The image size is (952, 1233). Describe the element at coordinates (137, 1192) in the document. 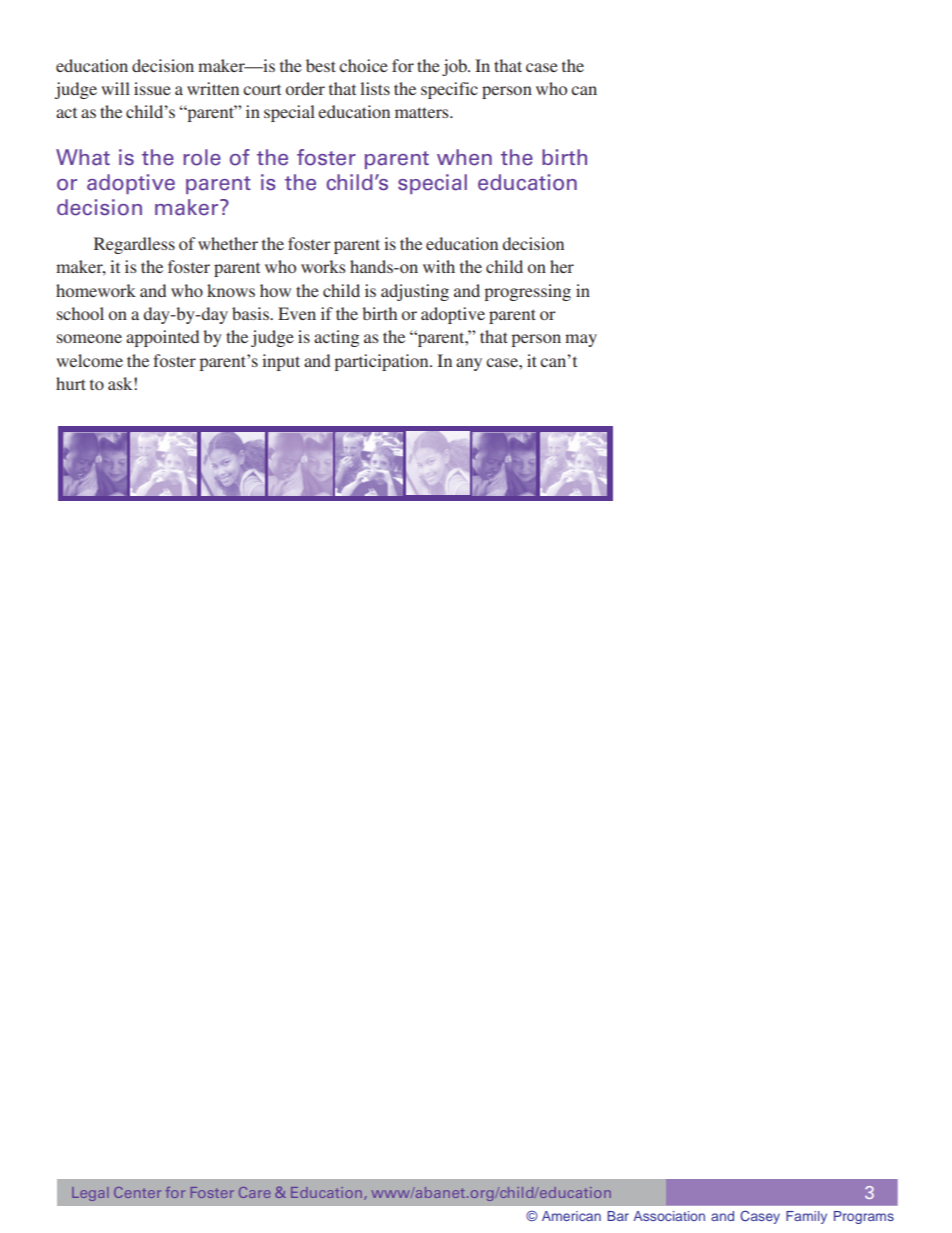

I see `Center` at that location.
